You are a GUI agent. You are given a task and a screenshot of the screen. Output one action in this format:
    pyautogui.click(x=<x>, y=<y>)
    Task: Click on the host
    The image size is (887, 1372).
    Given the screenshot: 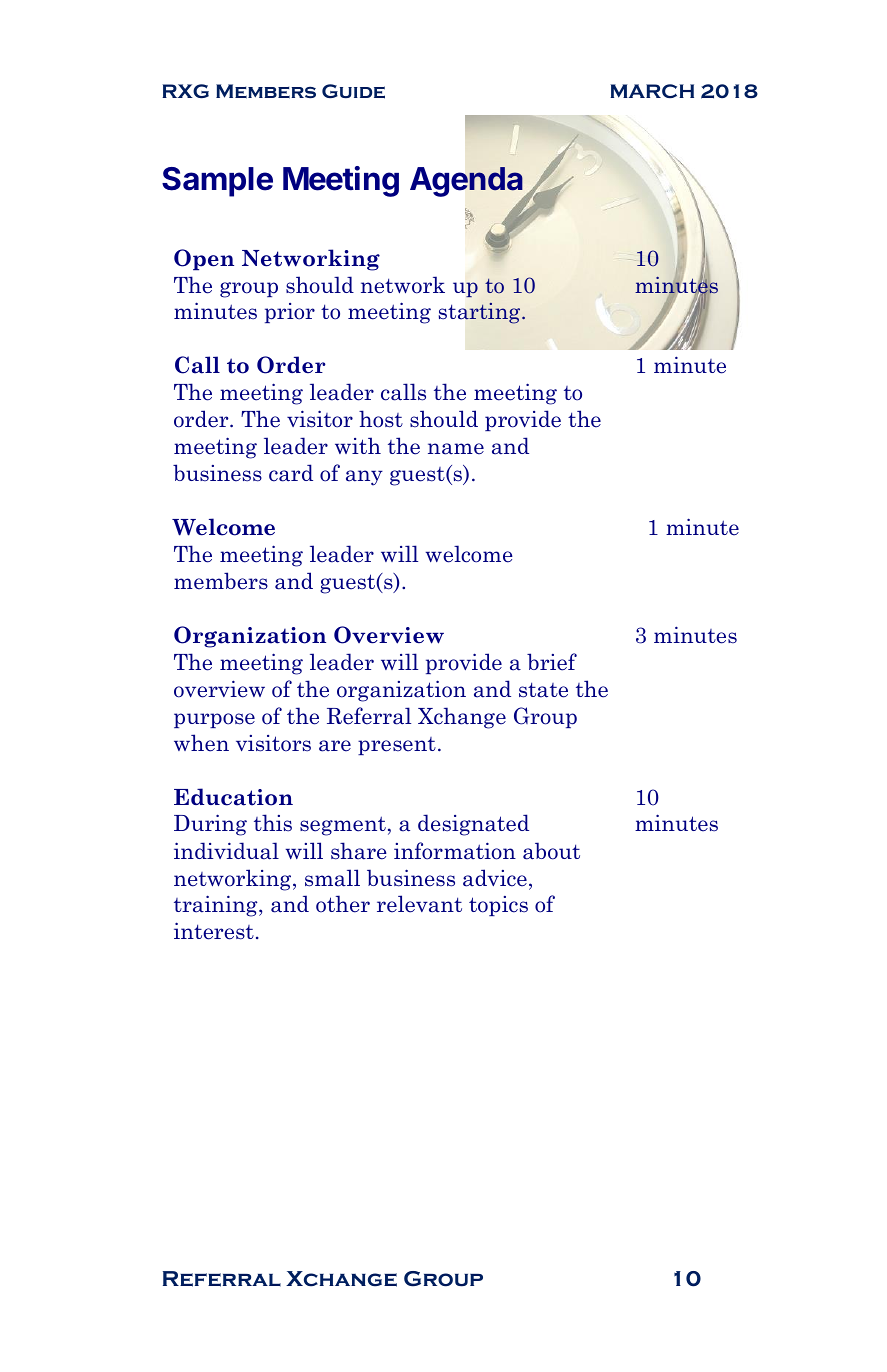 What is the action you would take?
    pyautogui.click(x=381, y=419)
